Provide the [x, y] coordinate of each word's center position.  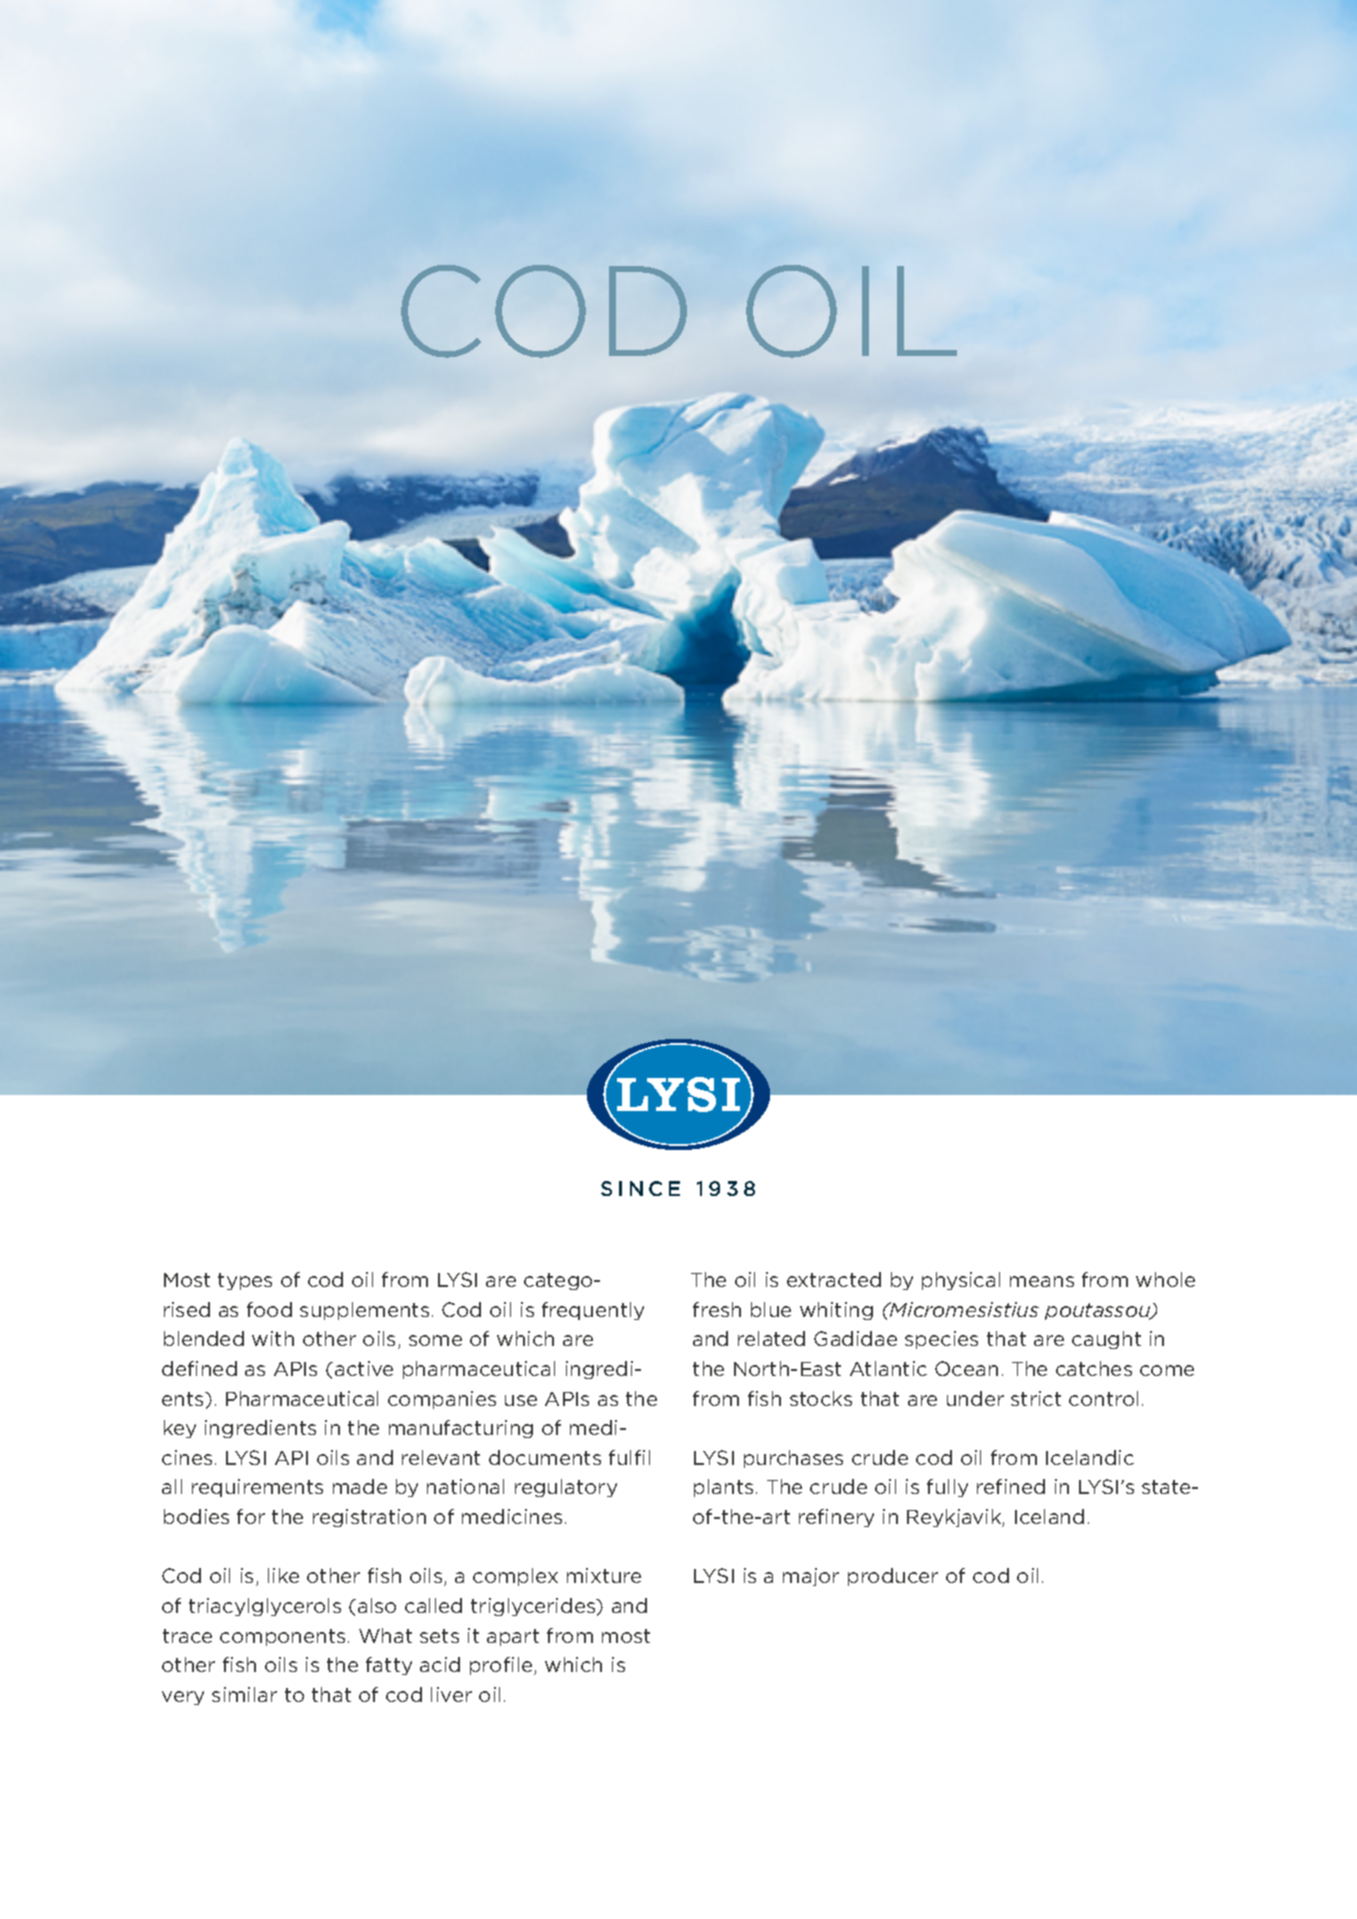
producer [893, 1577]
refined [1011, 1486]
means [1042, 1281]
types [245, 1281]
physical [961, 1281]
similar [244, 1694]
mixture [604, 1575]
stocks [821, 1398]
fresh [717, 1309]
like [283, 1575]
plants [723, 1488]
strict [1036, 1398]
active [364, 1368]
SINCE [640, 1188]
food [269, 1309]
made [360, 1486]
